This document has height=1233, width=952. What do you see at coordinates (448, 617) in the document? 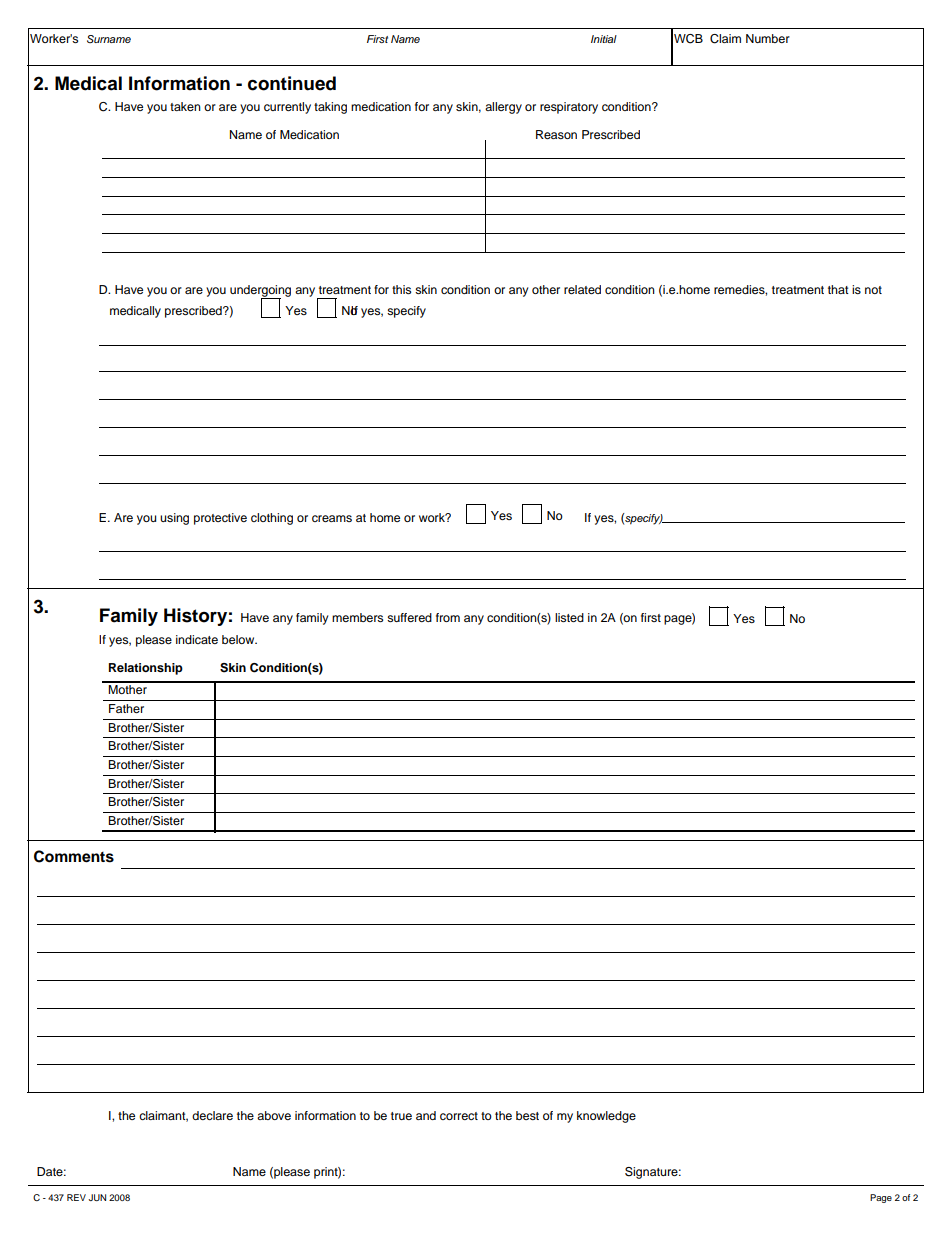
I see `from` at bounding box center [448, 617].
